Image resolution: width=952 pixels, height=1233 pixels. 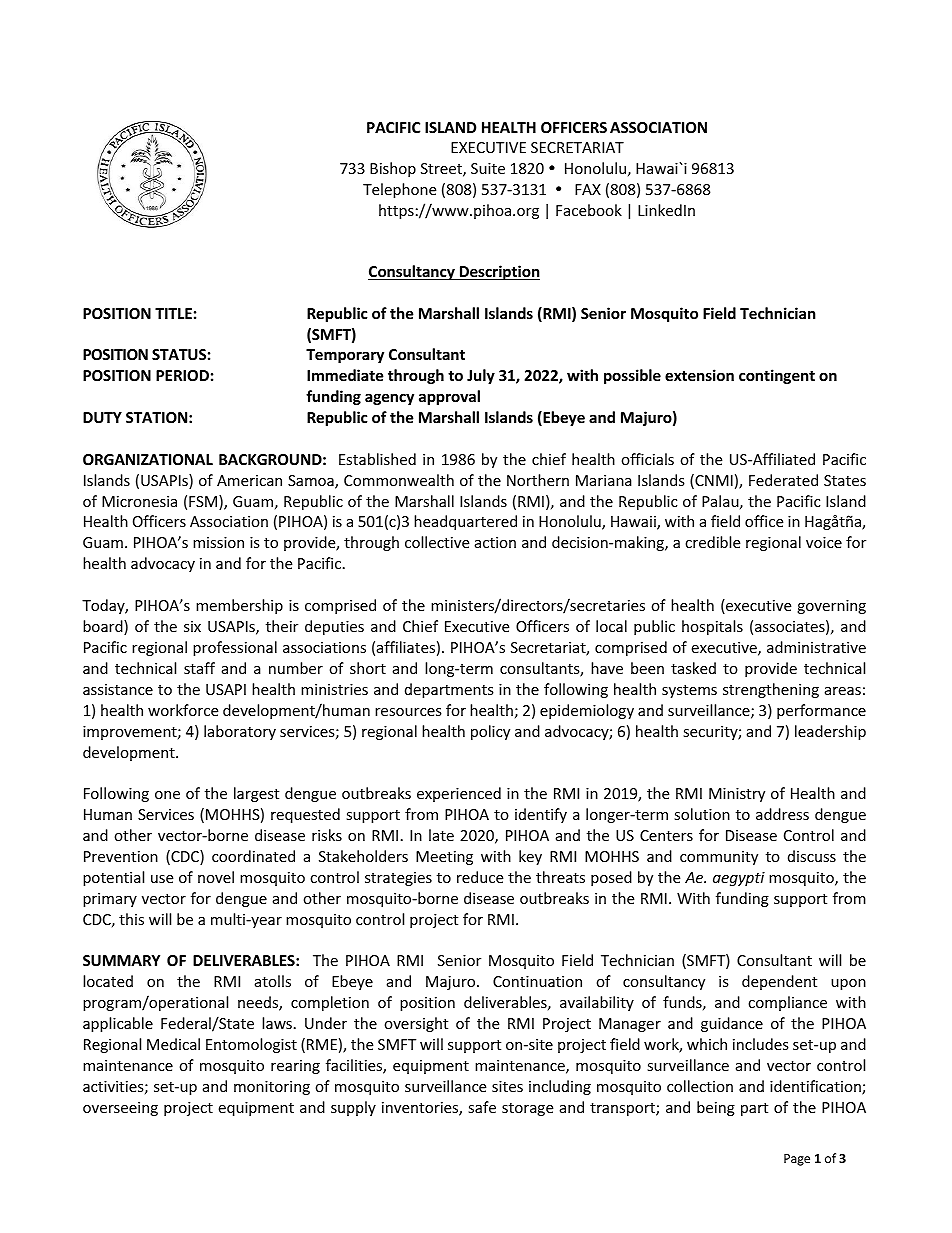 I want to click on TITLE, so click(x=173, y=313).
